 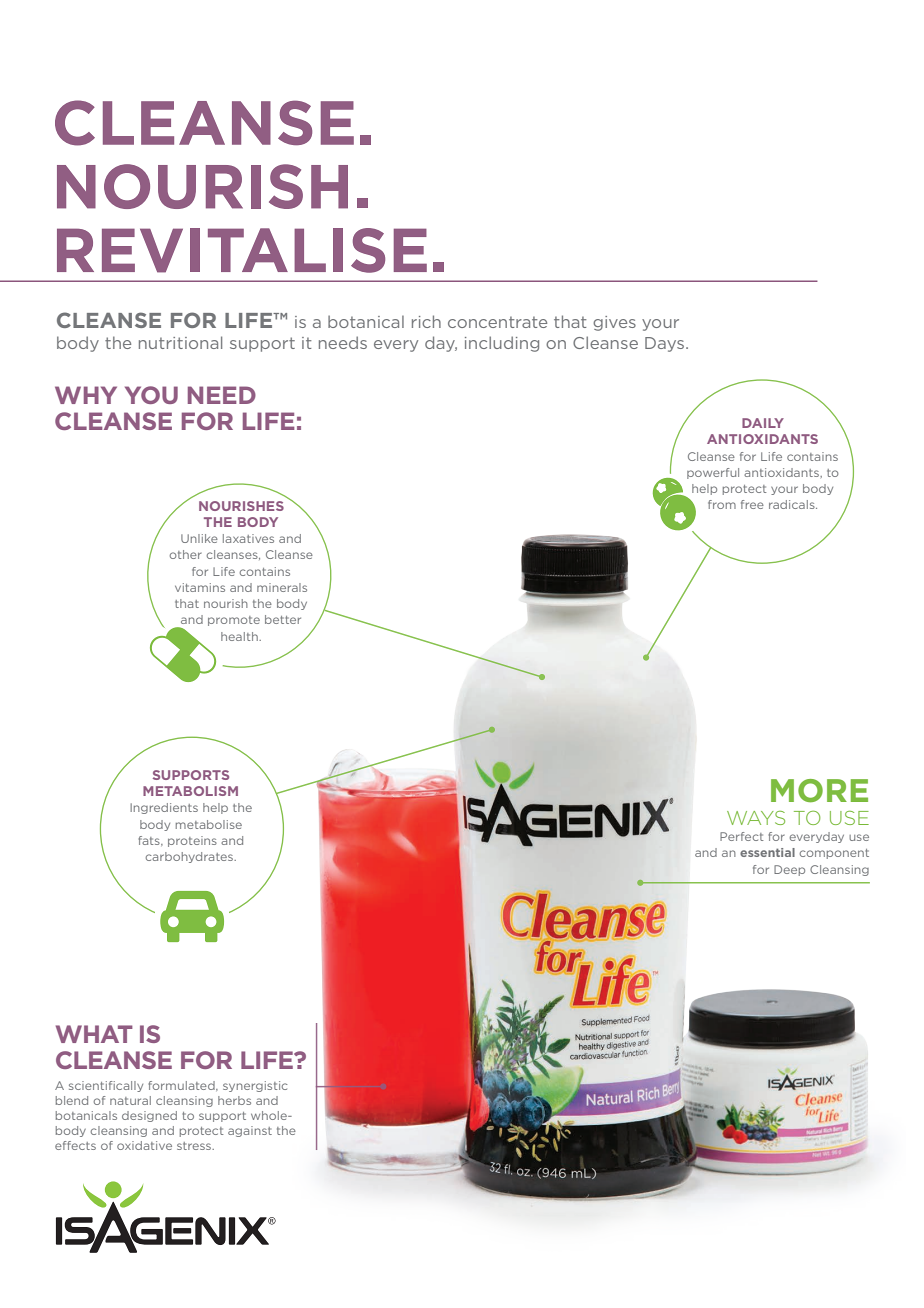 I want to click on Days, so click(x=666, y=344).
